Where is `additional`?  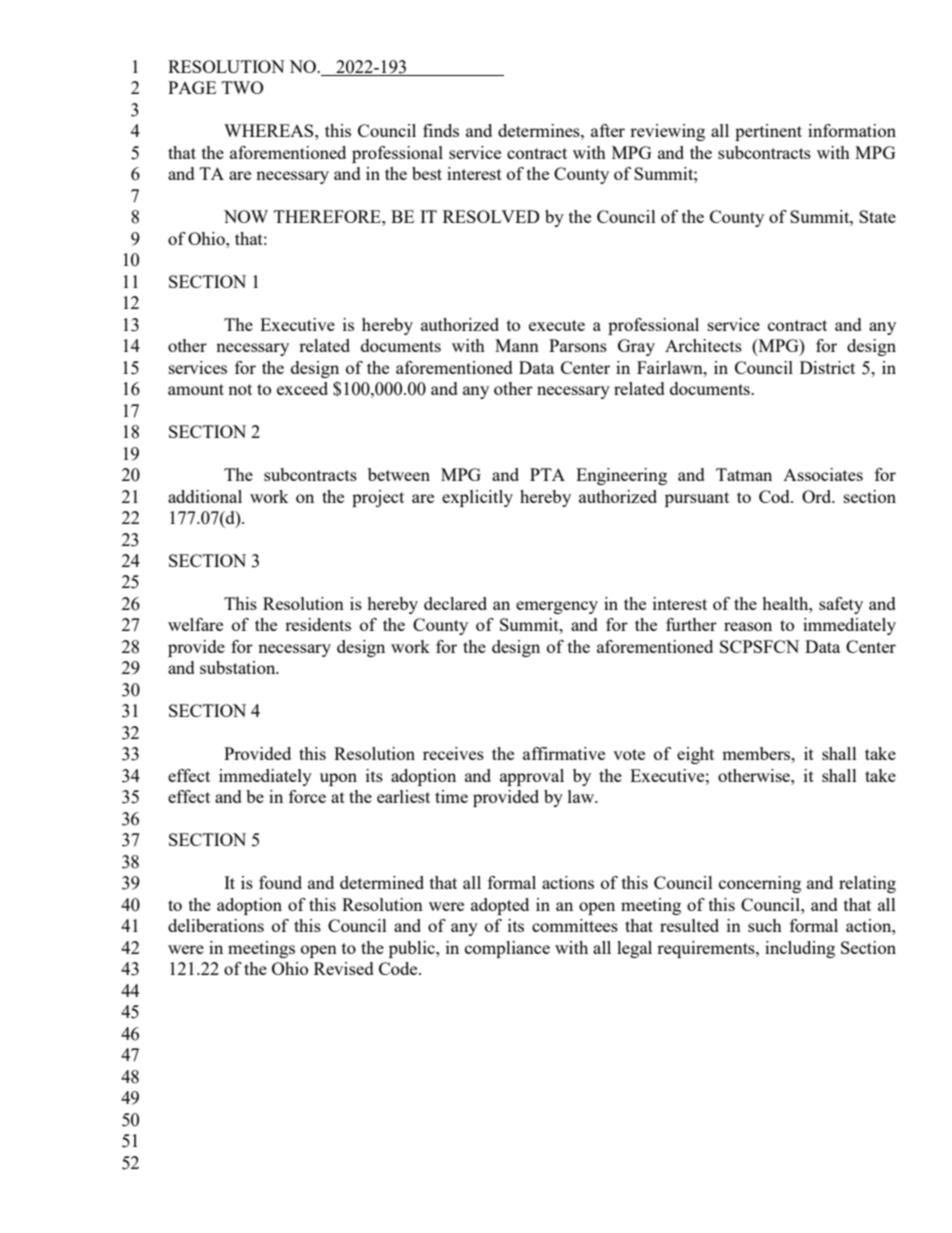 additional is located at coordinates (205, 496).
